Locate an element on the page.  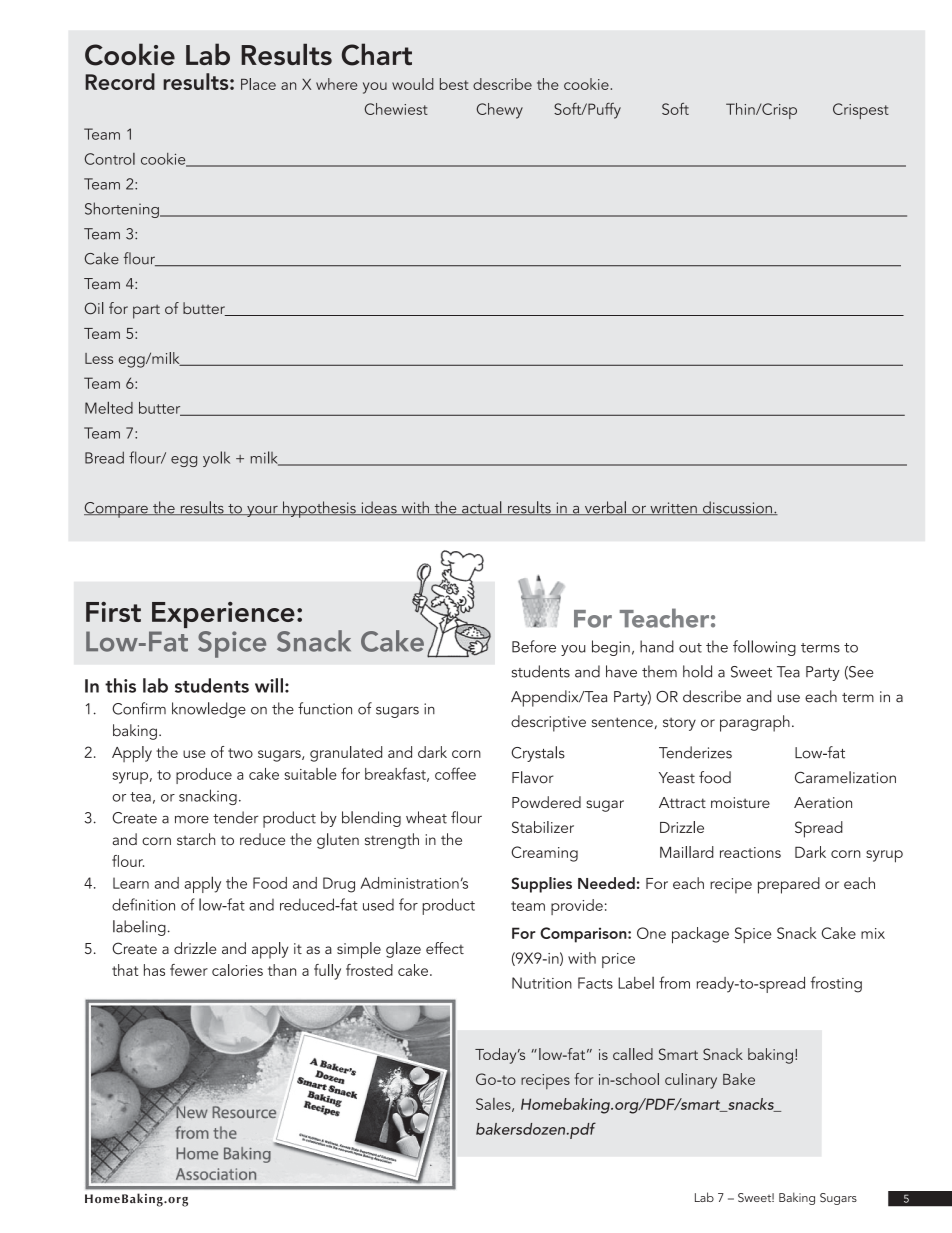
descriptive is located at coordinates (548, 723).
